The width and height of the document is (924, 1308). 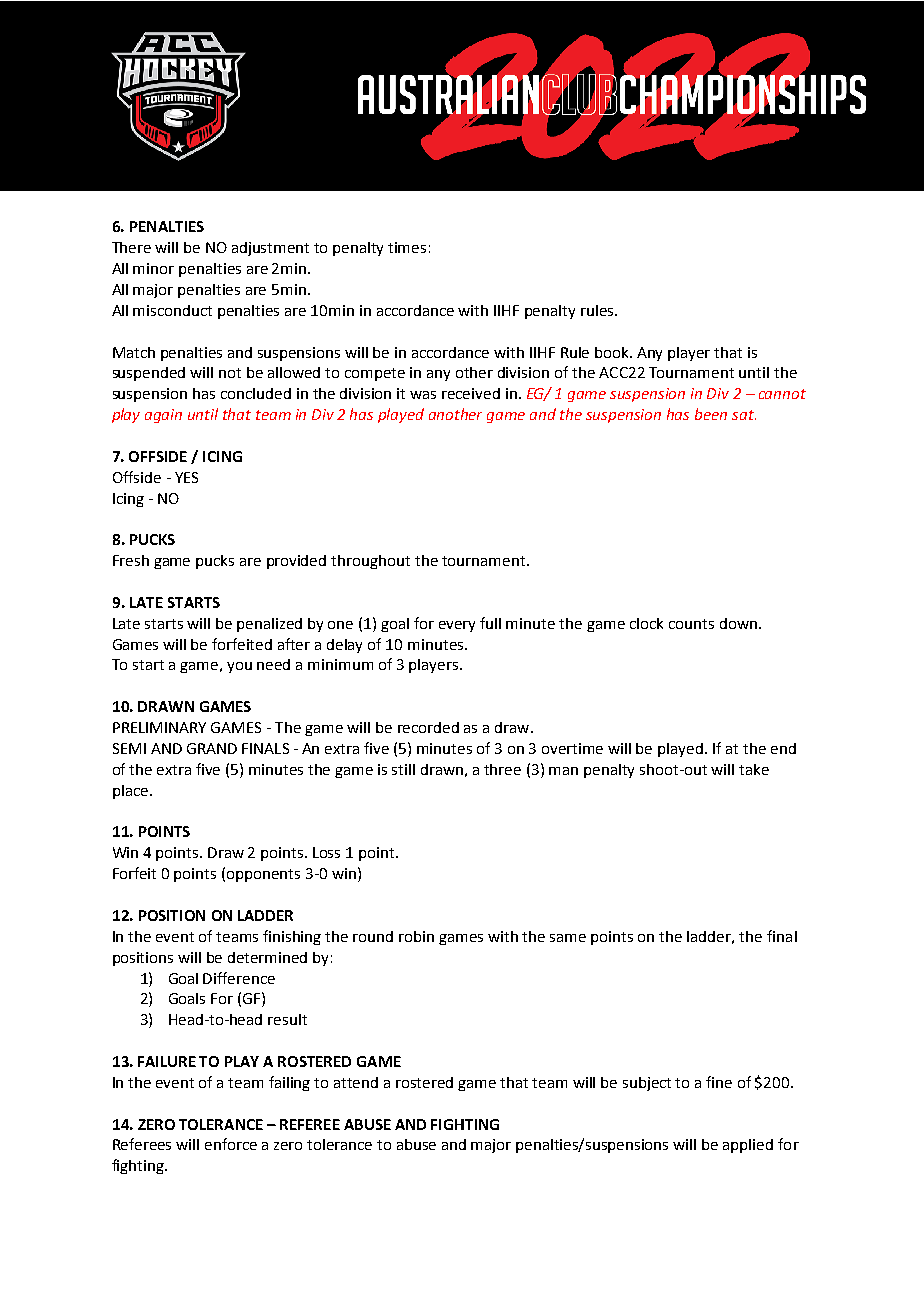 What do you see at coordinates (263, 875) in the document?
I see `opponents` at bounding box center [263, 875].
